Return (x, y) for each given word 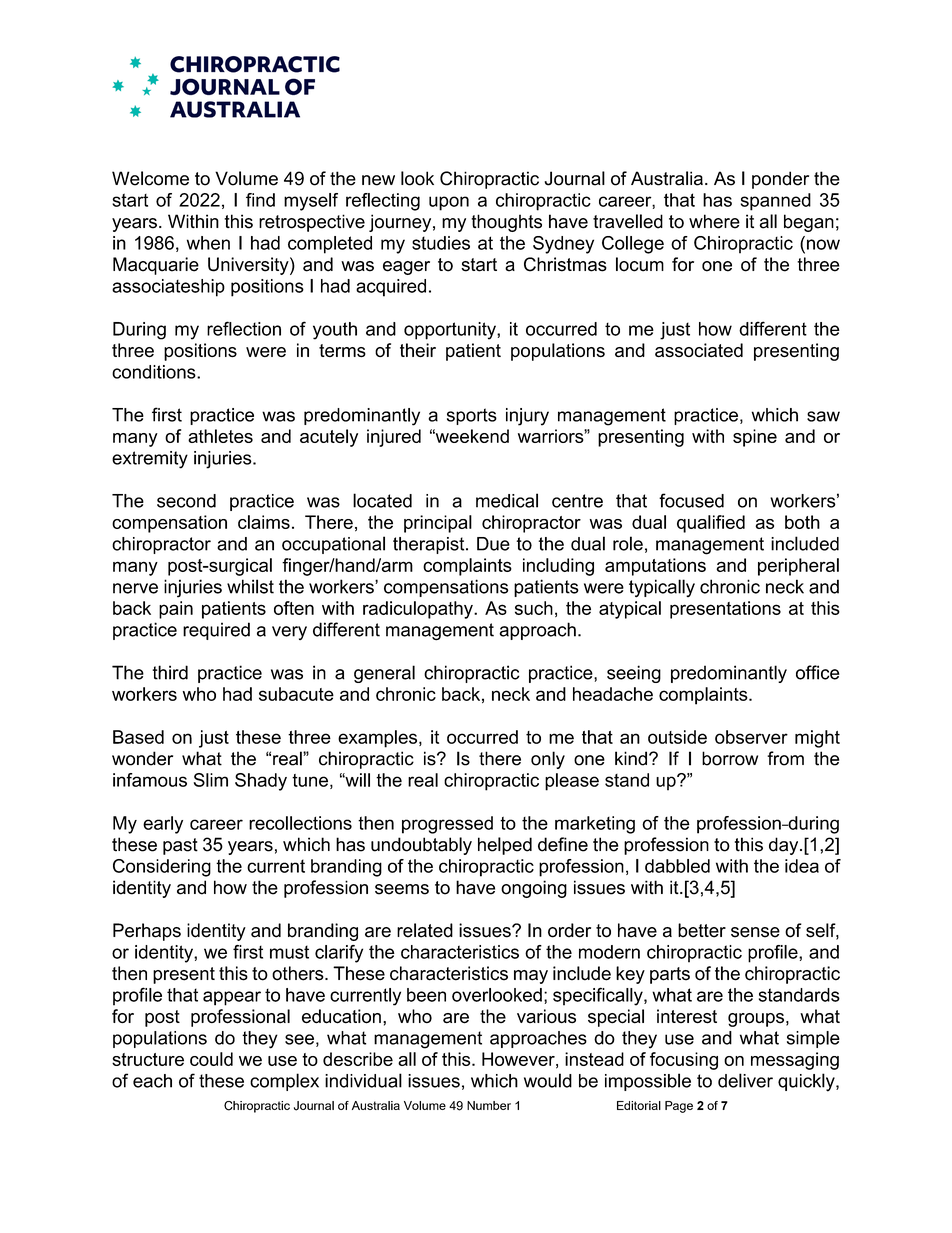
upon (449, 203)
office (818, 672)
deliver (745, 1080)
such (534, 608)
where (714, 221)
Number (489, 1105)
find (260, 200)
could (211, 1059)
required (216, 631)
